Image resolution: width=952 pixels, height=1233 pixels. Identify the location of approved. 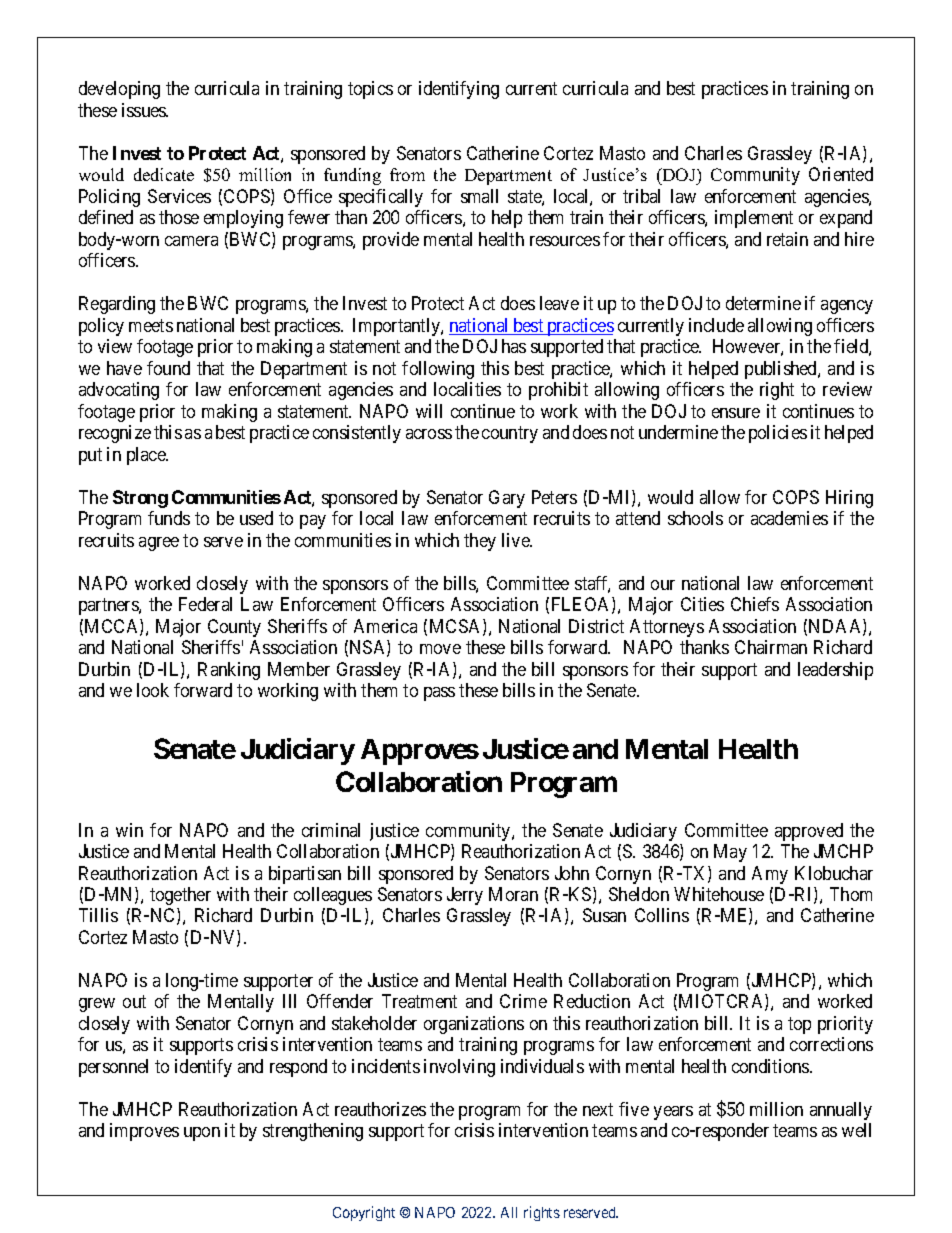
(809, 832).
